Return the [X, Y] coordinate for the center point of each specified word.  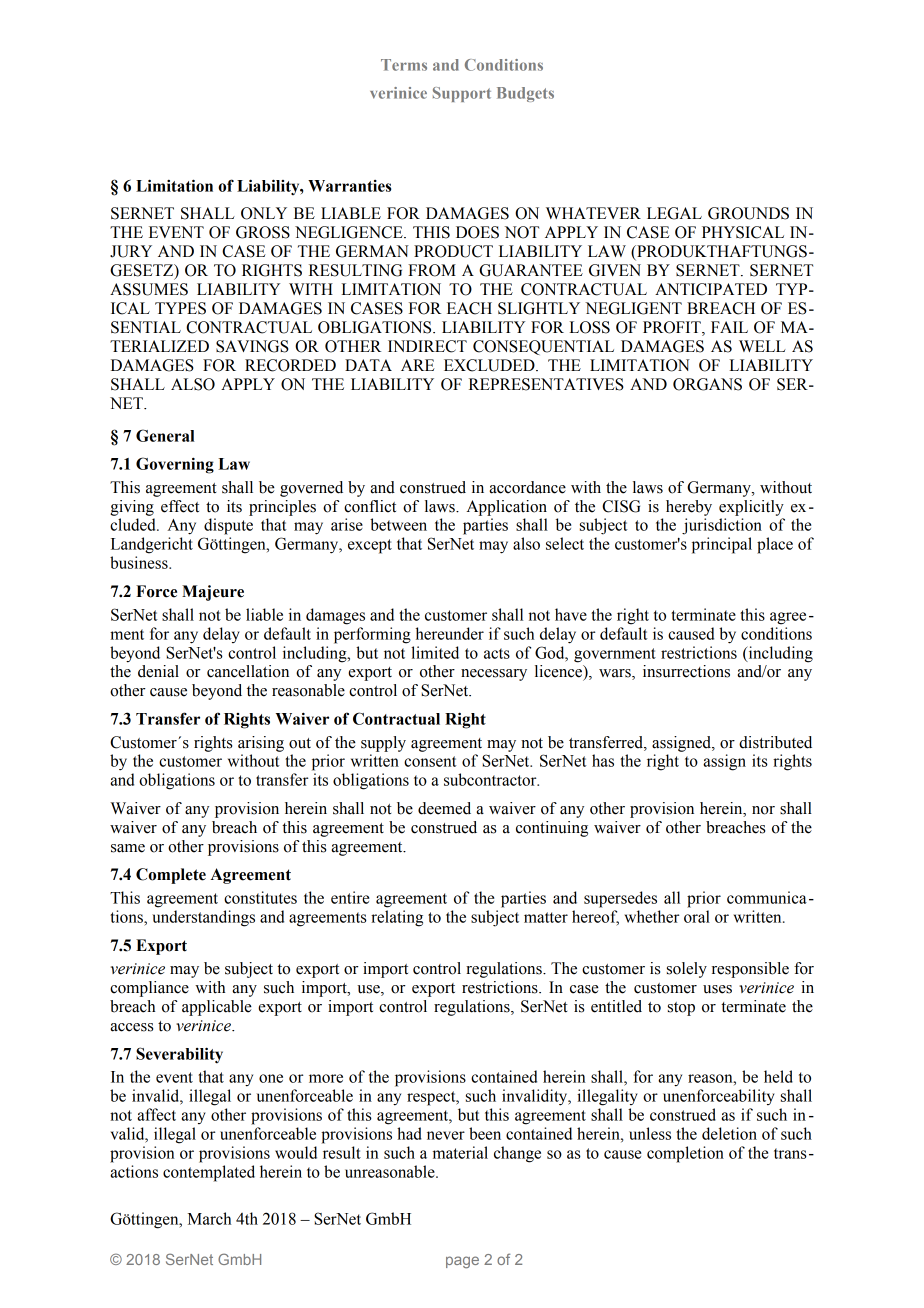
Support [462, 94]
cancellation [248, 671]
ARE [418, 365]
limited [435, 652]
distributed [775, 742]
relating [397, 918]
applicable [217, 1008]
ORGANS [707, 384]
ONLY [264, 213]
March [209, 1218]
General [165, 435]
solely [687, 970]
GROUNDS [748, 213]
